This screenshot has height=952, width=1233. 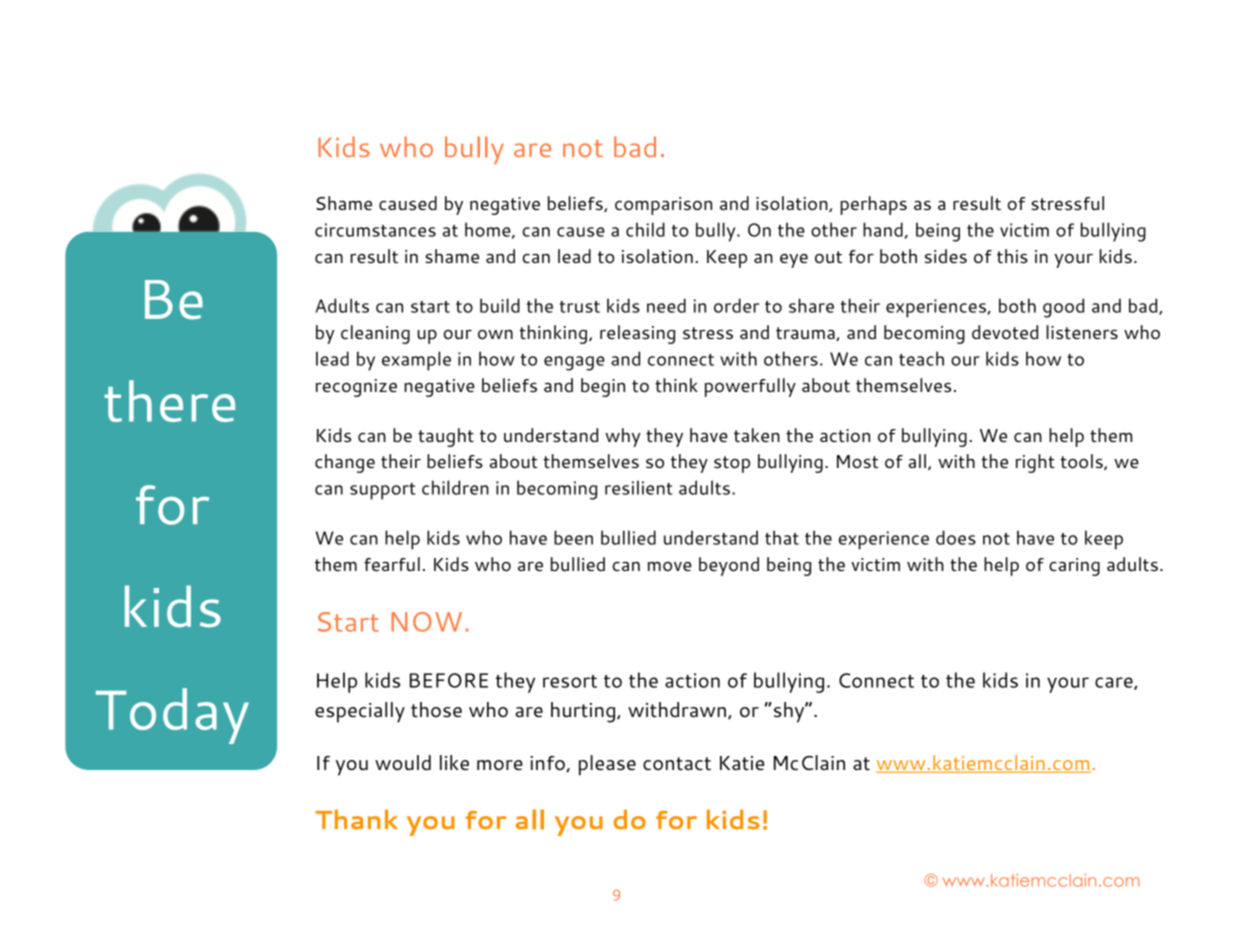 What do you see at coordinates (1074, 567) in the screenshot?
I see `caring` at bounding box center [1074, 567].
